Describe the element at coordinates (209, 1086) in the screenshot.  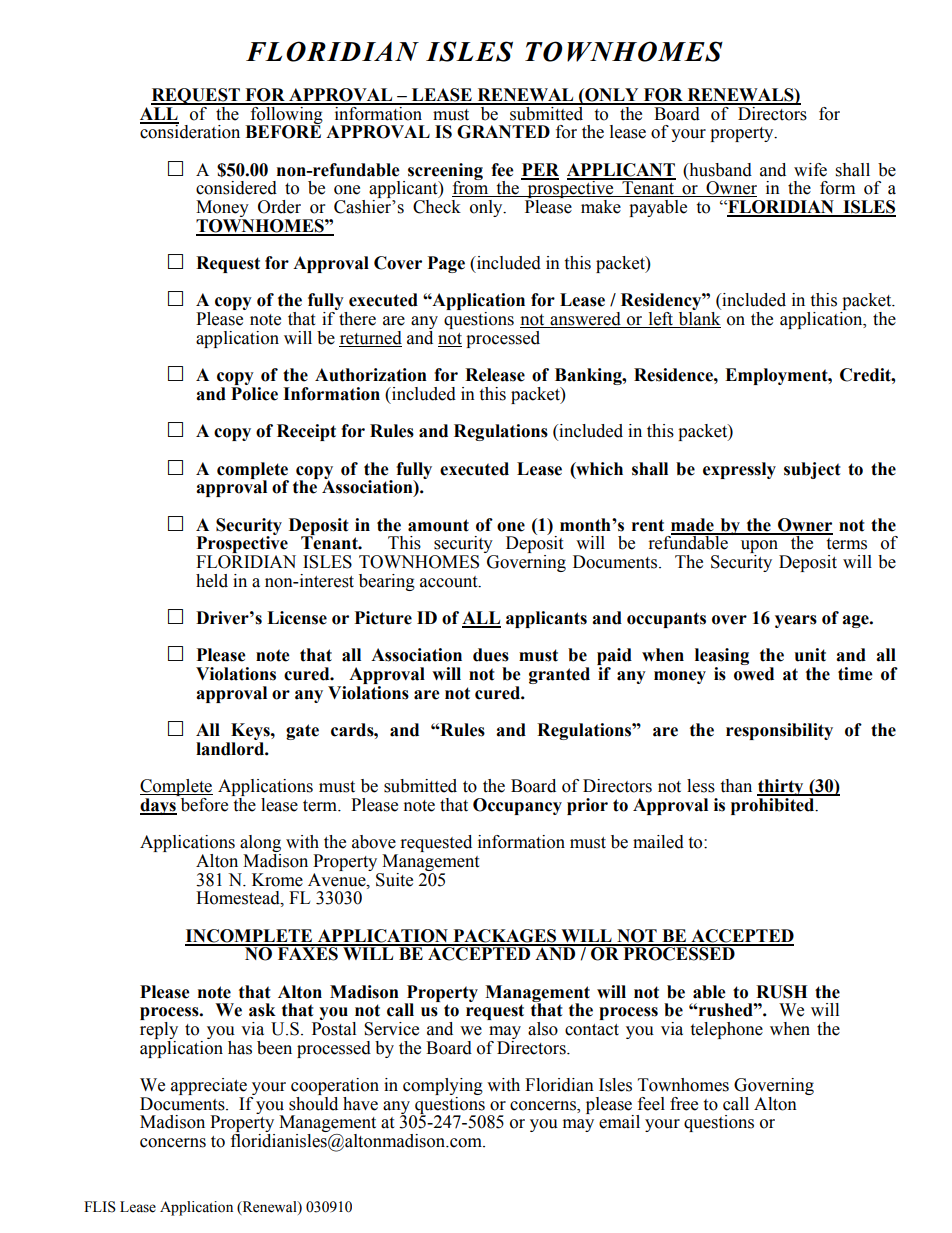
I see `appreciate` at that location.
